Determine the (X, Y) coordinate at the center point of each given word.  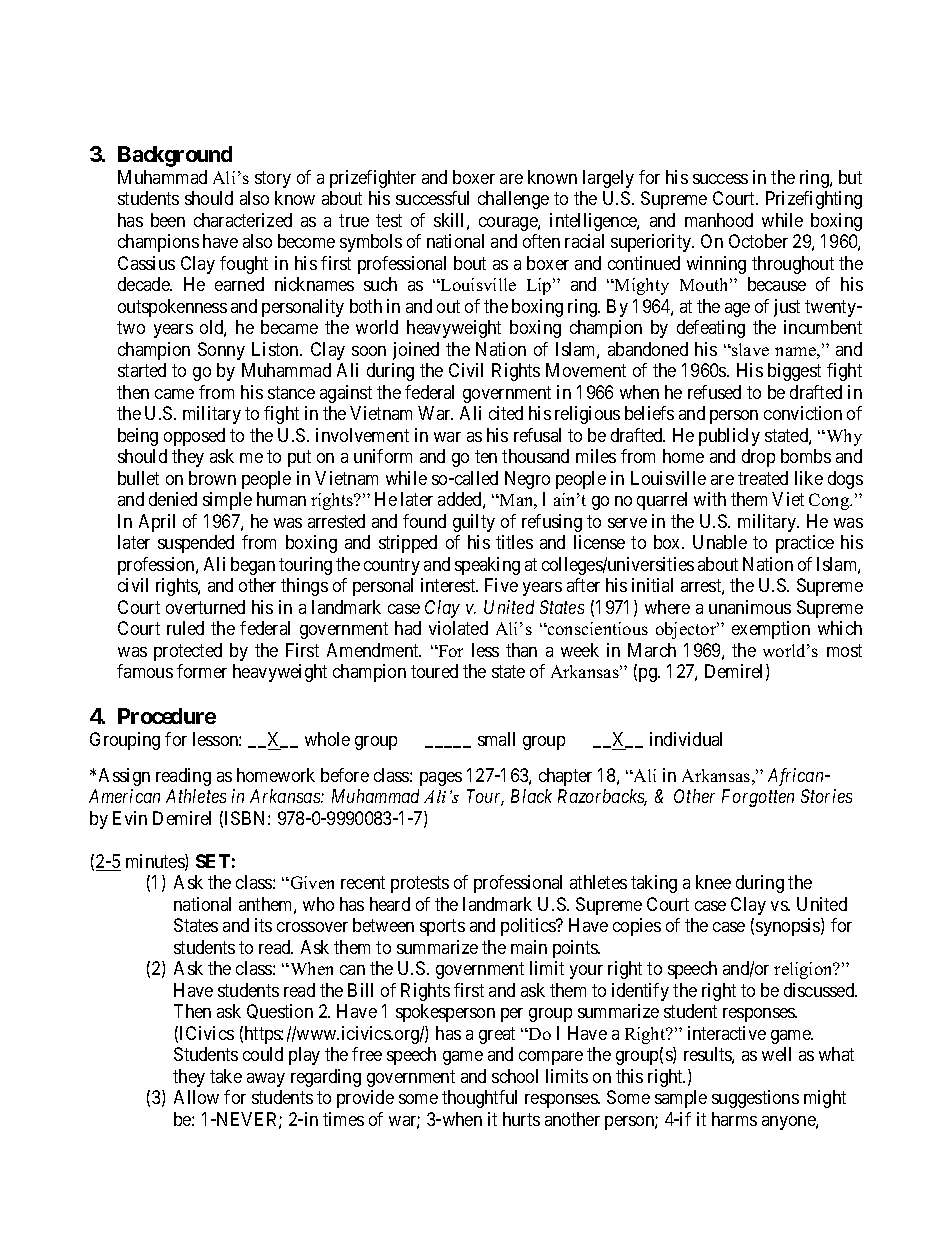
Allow (196, 1097)
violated (458, 628)
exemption (771, 630)
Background (175, 156)
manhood (719, 220)
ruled (185, 628)
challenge (513, 200)
